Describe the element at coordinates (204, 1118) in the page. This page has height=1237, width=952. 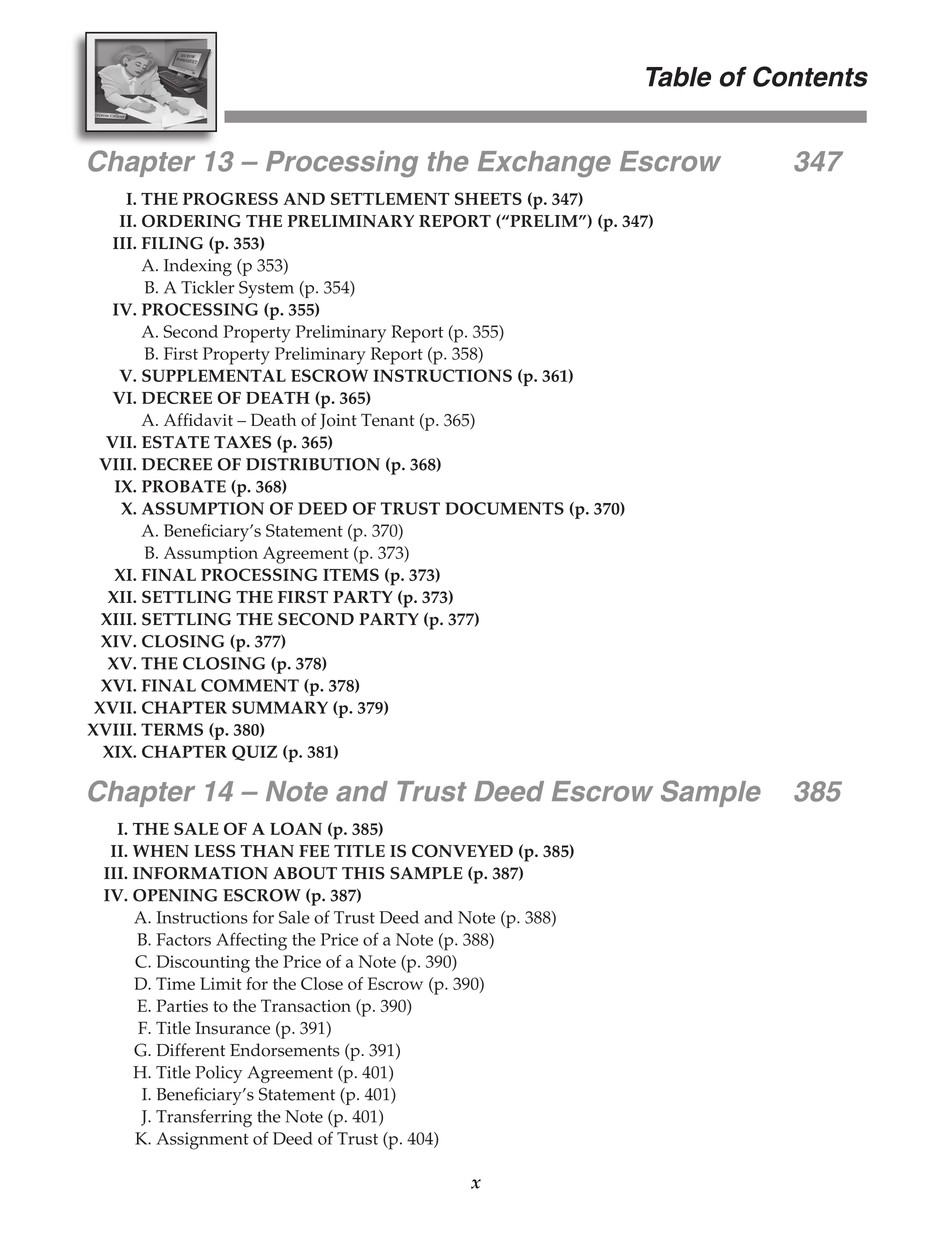
I see `Transferring` at that location.
